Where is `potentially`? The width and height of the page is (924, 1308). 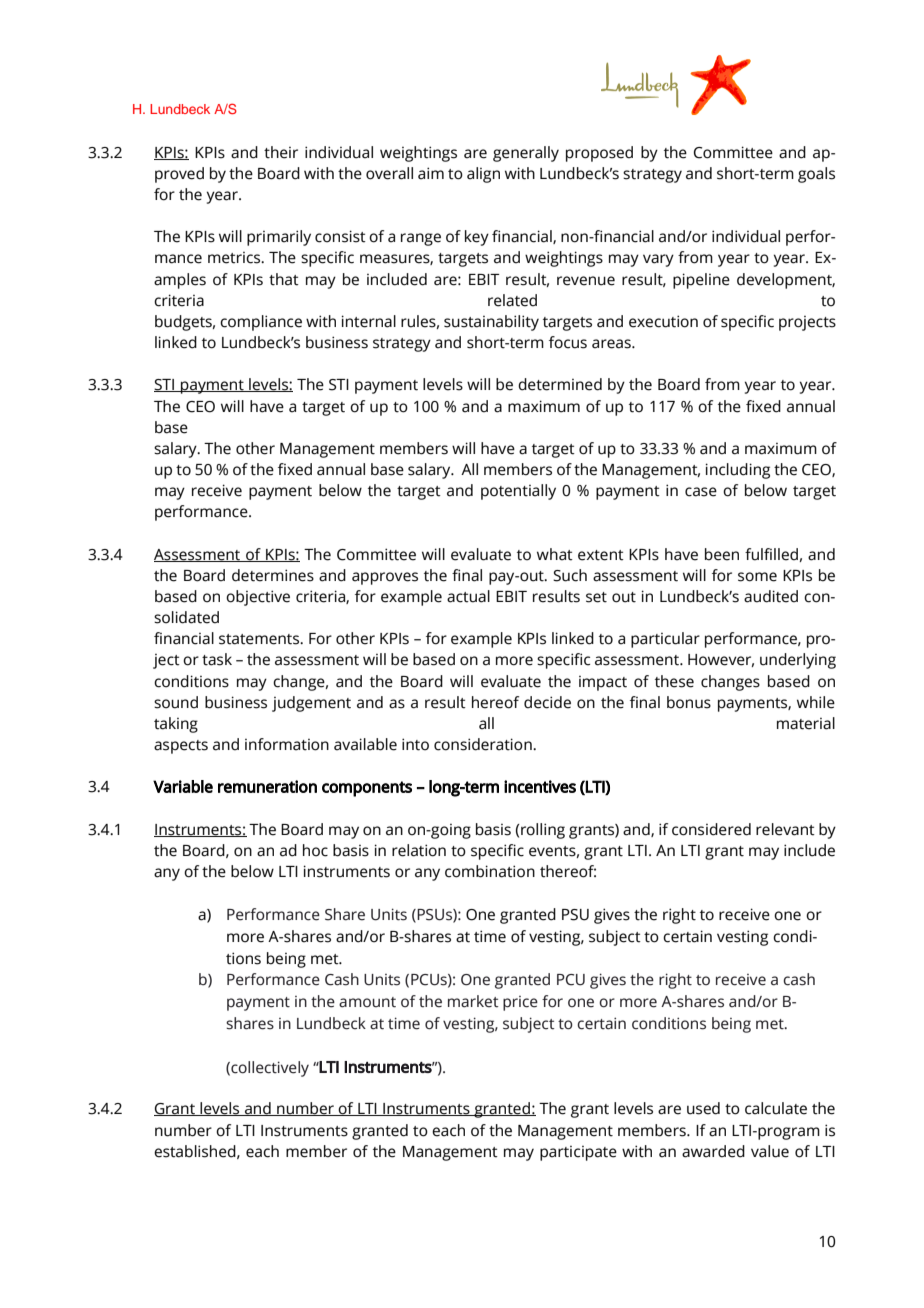
potentially is located at coordinates (518, 492).
